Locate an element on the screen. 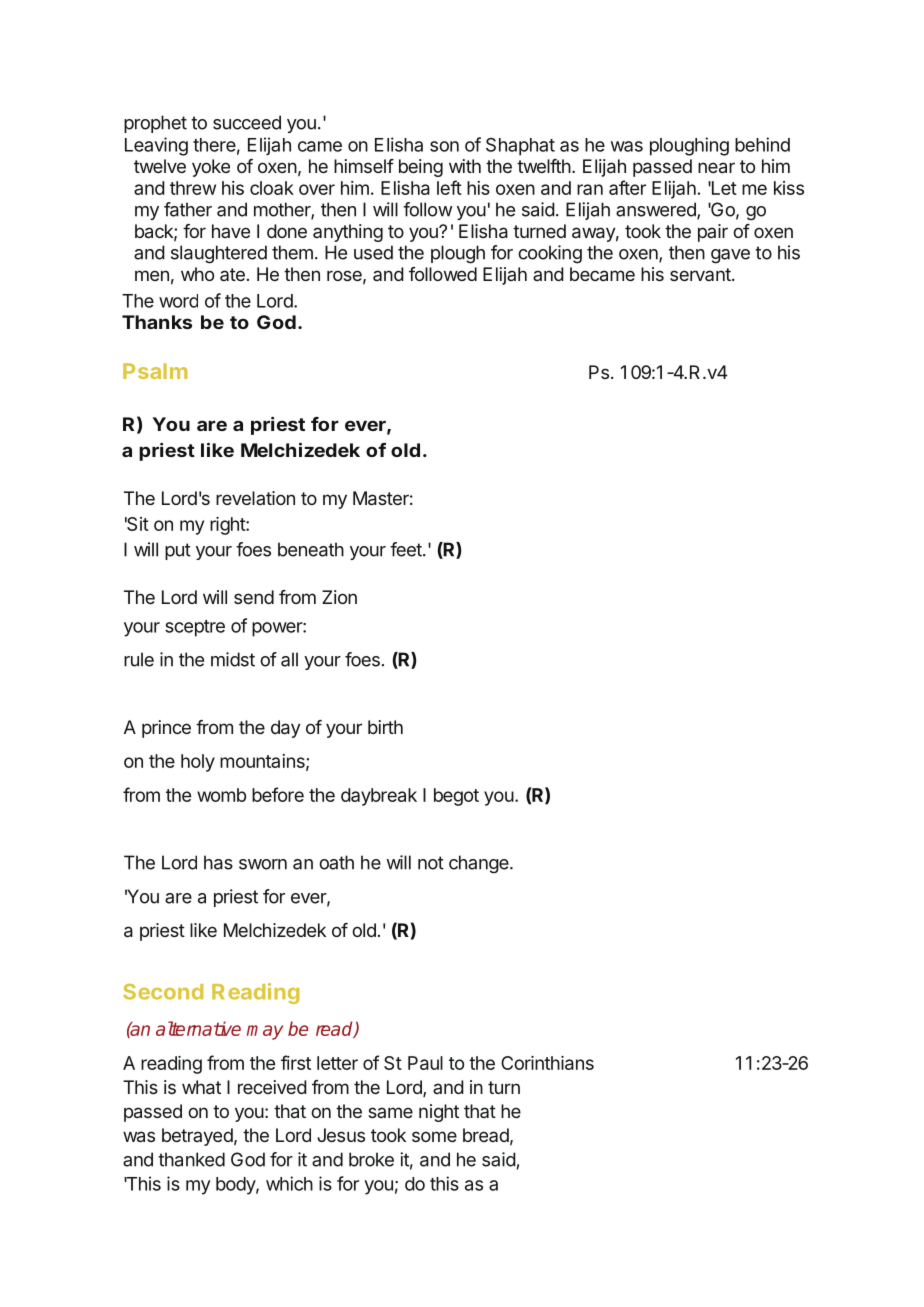 Image resolution: width=924 pixels, height=1307 pixels. midst is located at coordinates (233, 659).
